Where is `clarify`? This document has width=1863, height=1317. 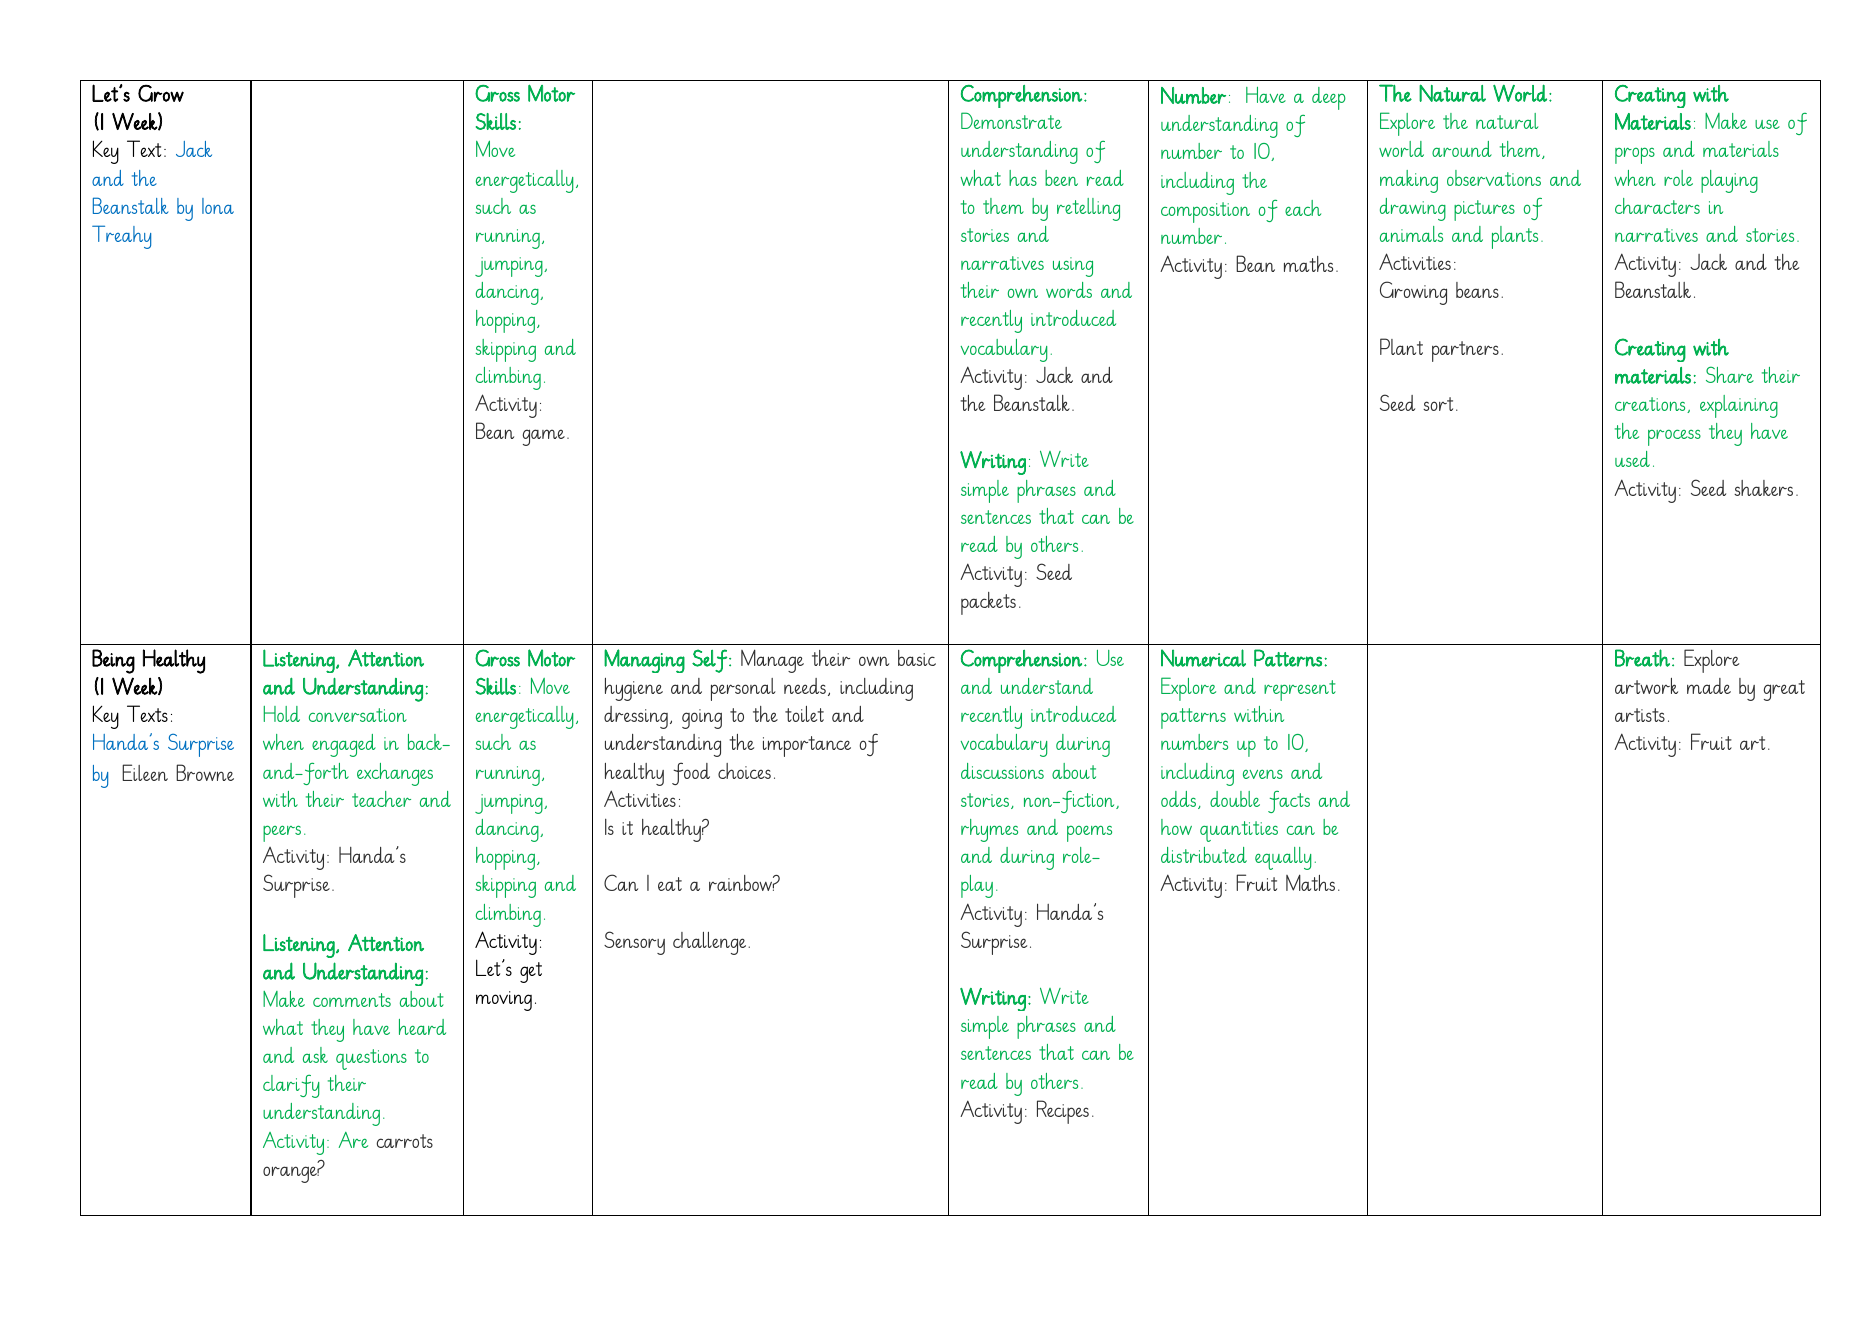 clarify is located at coordinates (291, 1086).
